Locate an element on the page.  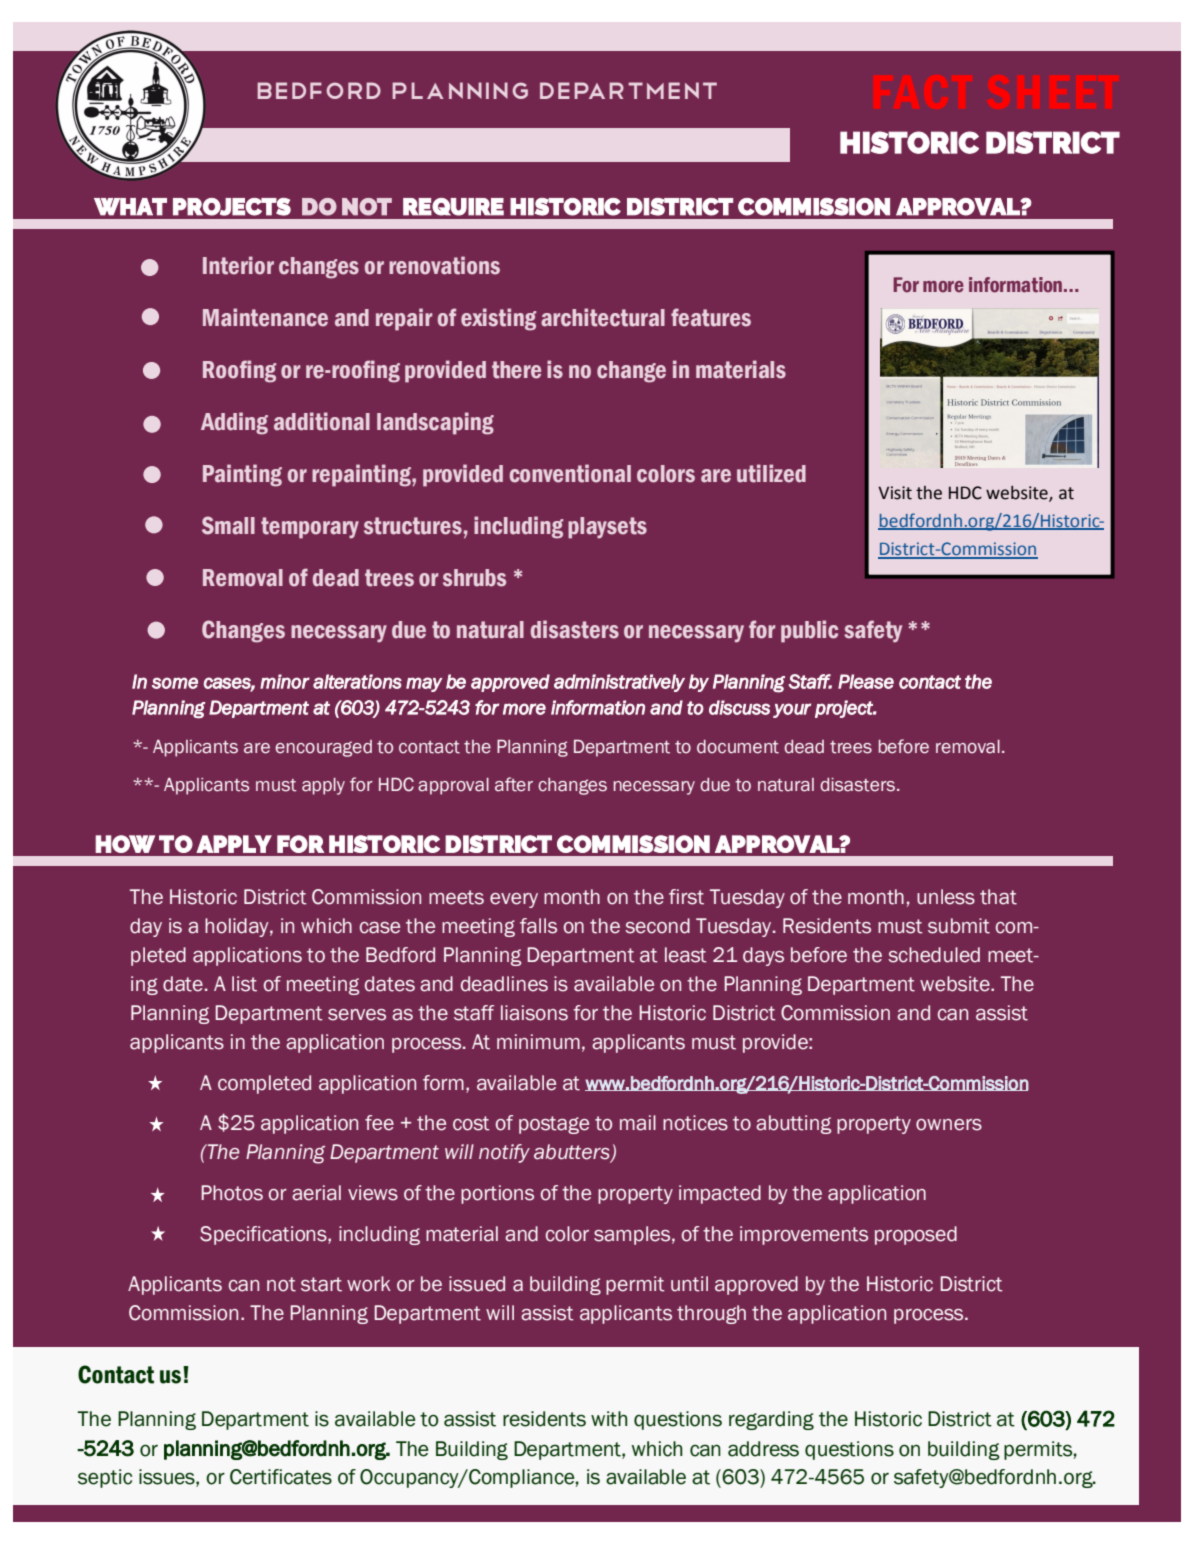
issues is located at coordinates (168, 1478).
